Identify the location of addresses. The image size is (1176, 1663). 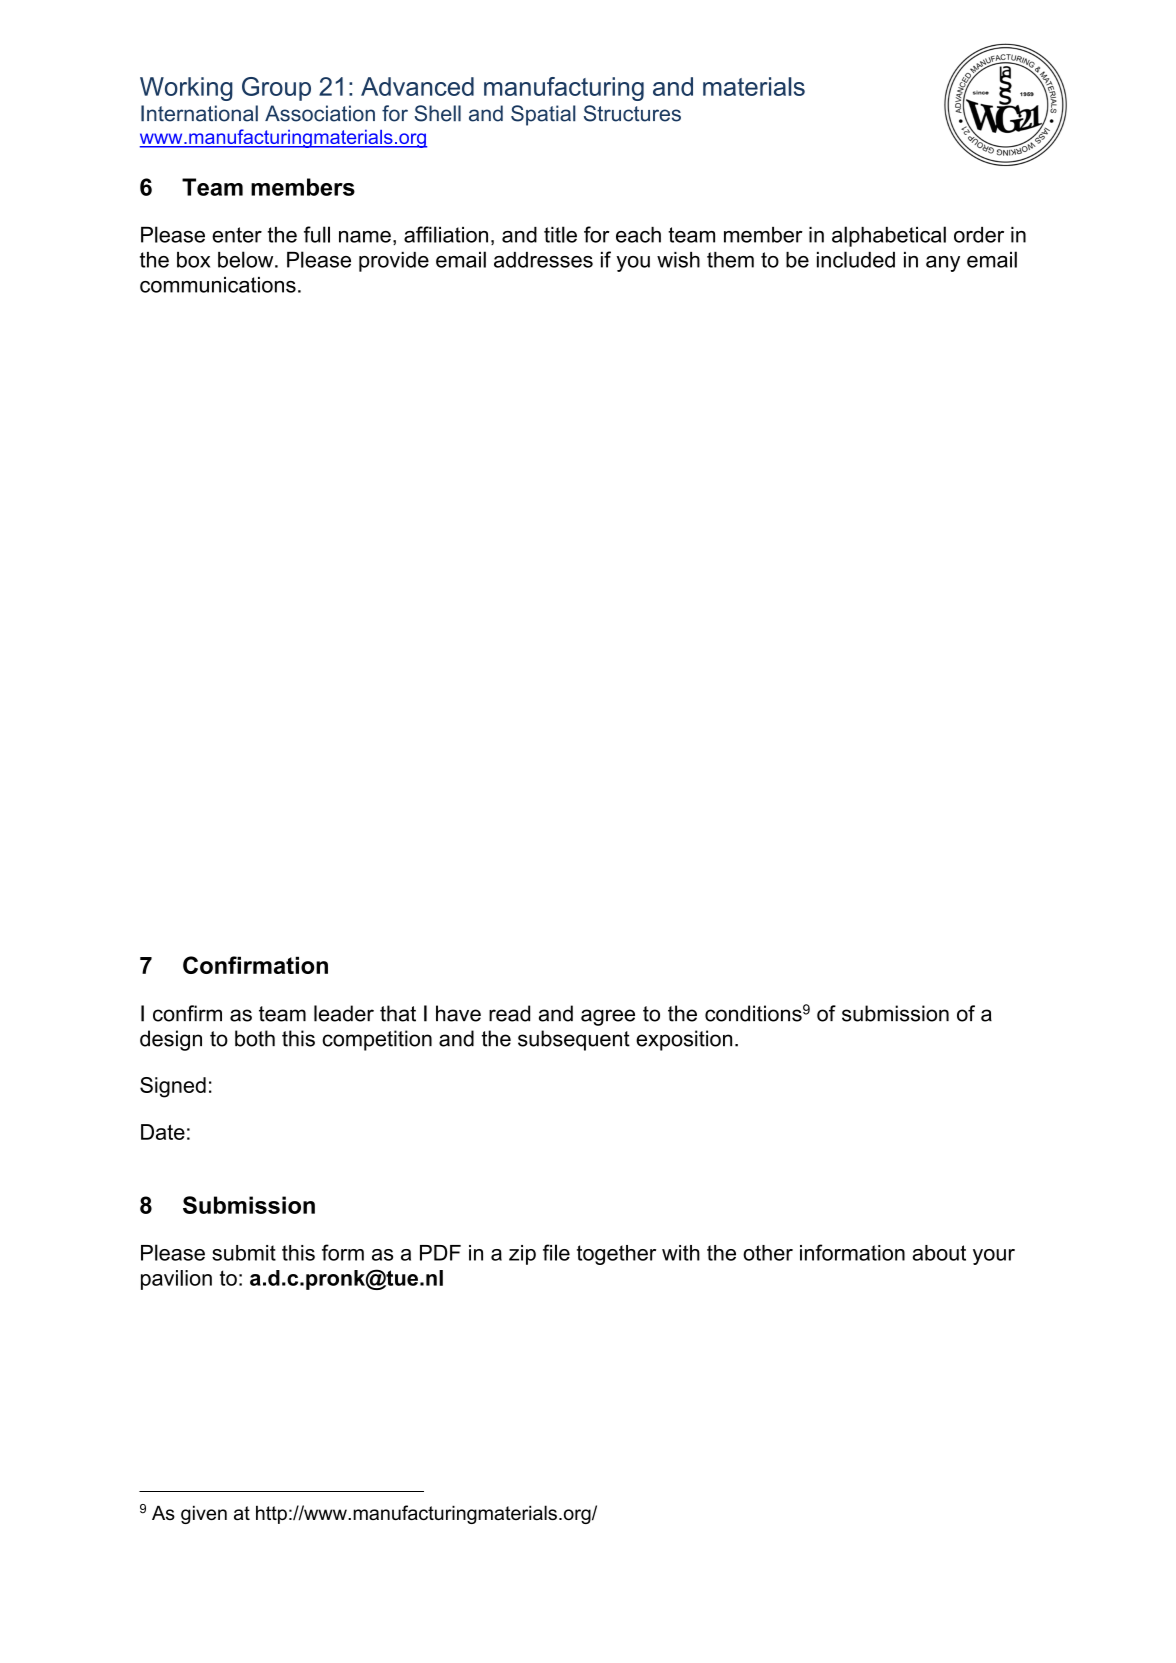
(543, 260).
